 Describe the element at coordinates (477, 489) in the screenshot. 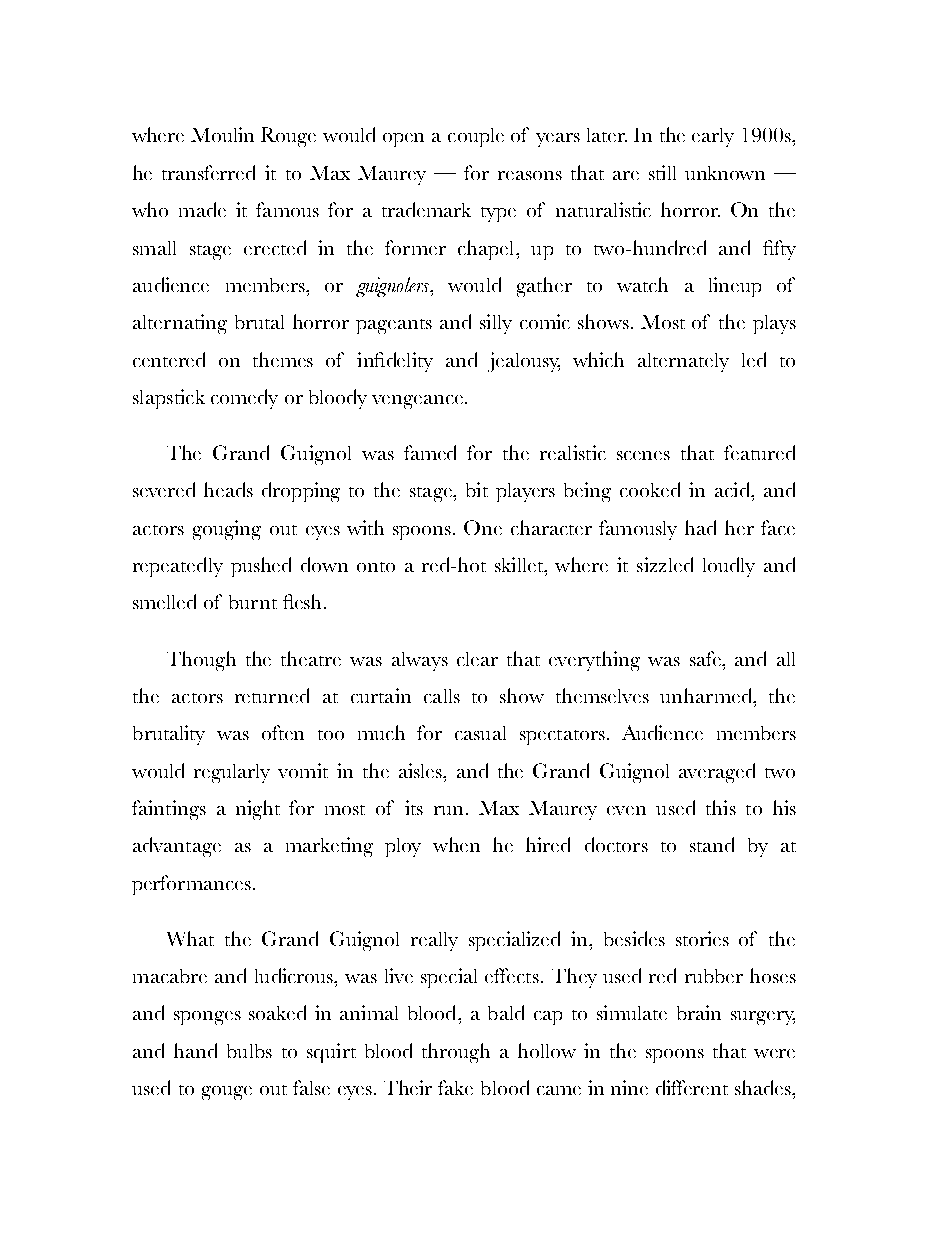

I see `bit` at that location.
